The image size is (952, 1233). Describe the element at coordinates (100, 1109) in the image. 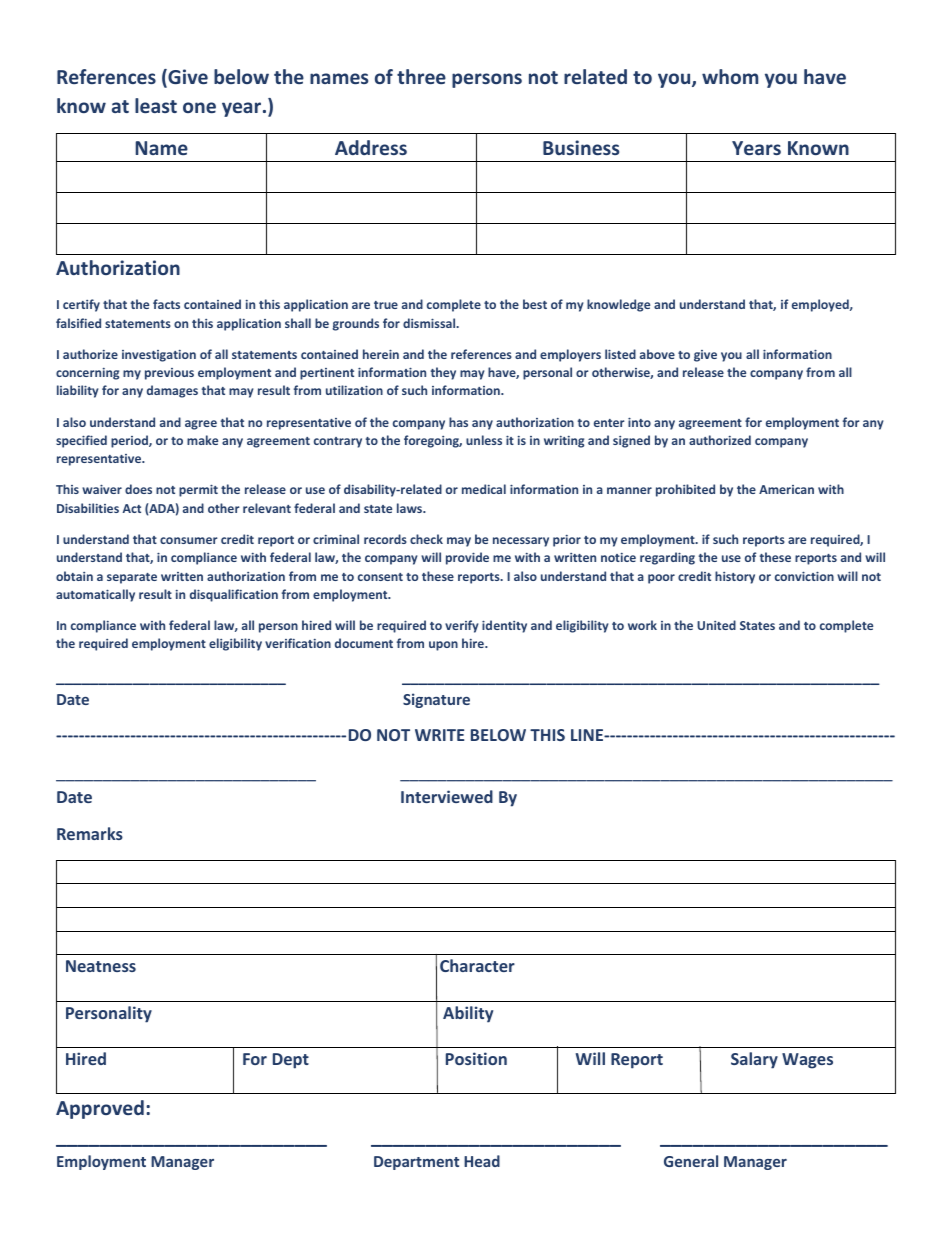

I see `Approved` at that location.
